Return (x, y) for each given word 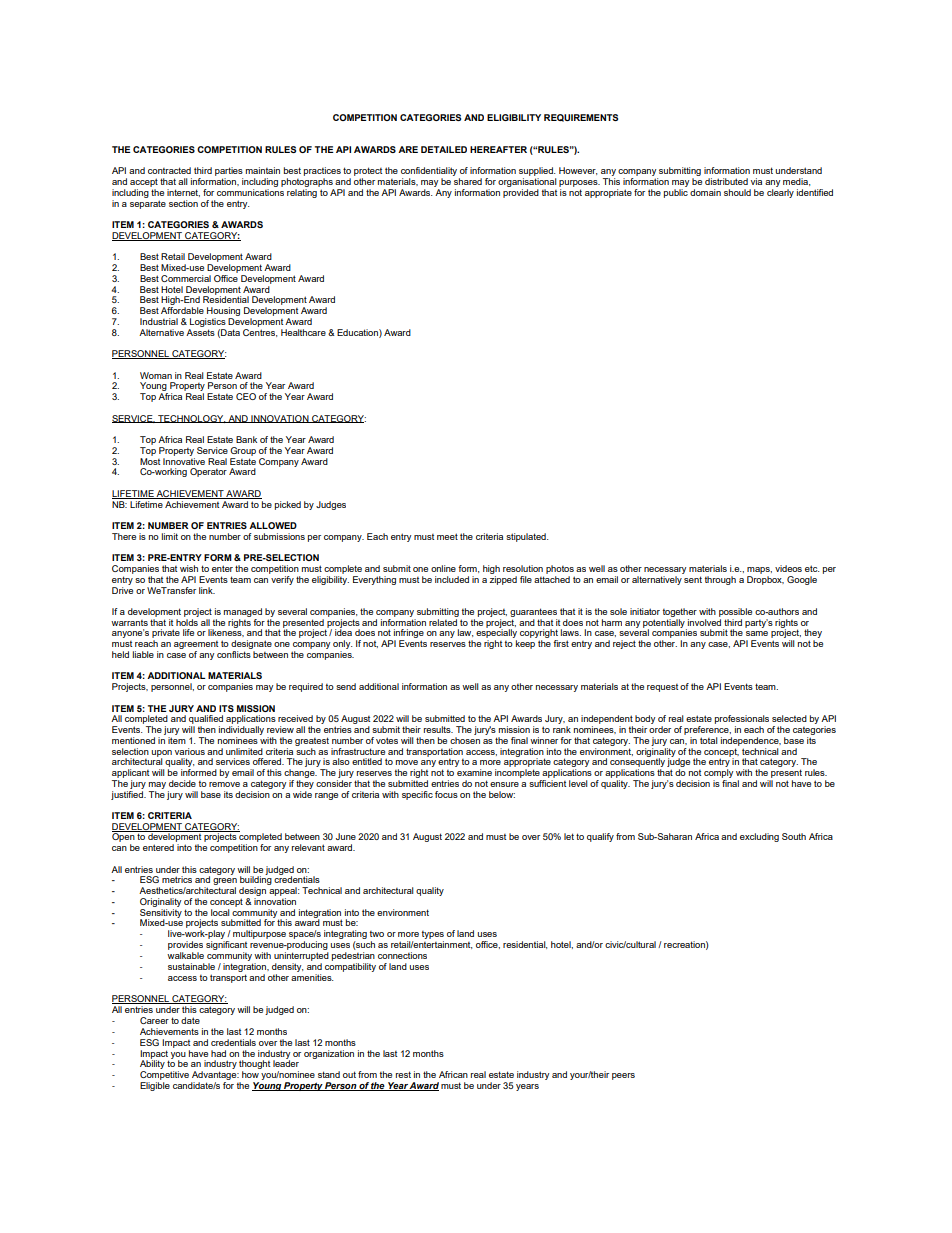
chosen (465, 740)
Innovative (184, 460)
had (218, 1053)
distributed (726, 181)
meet (447, 536)
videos (788, 568)
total (709, 740)
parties (229, 173)
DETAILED (444, 149)
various (190, 751)
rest (403, 1074)
